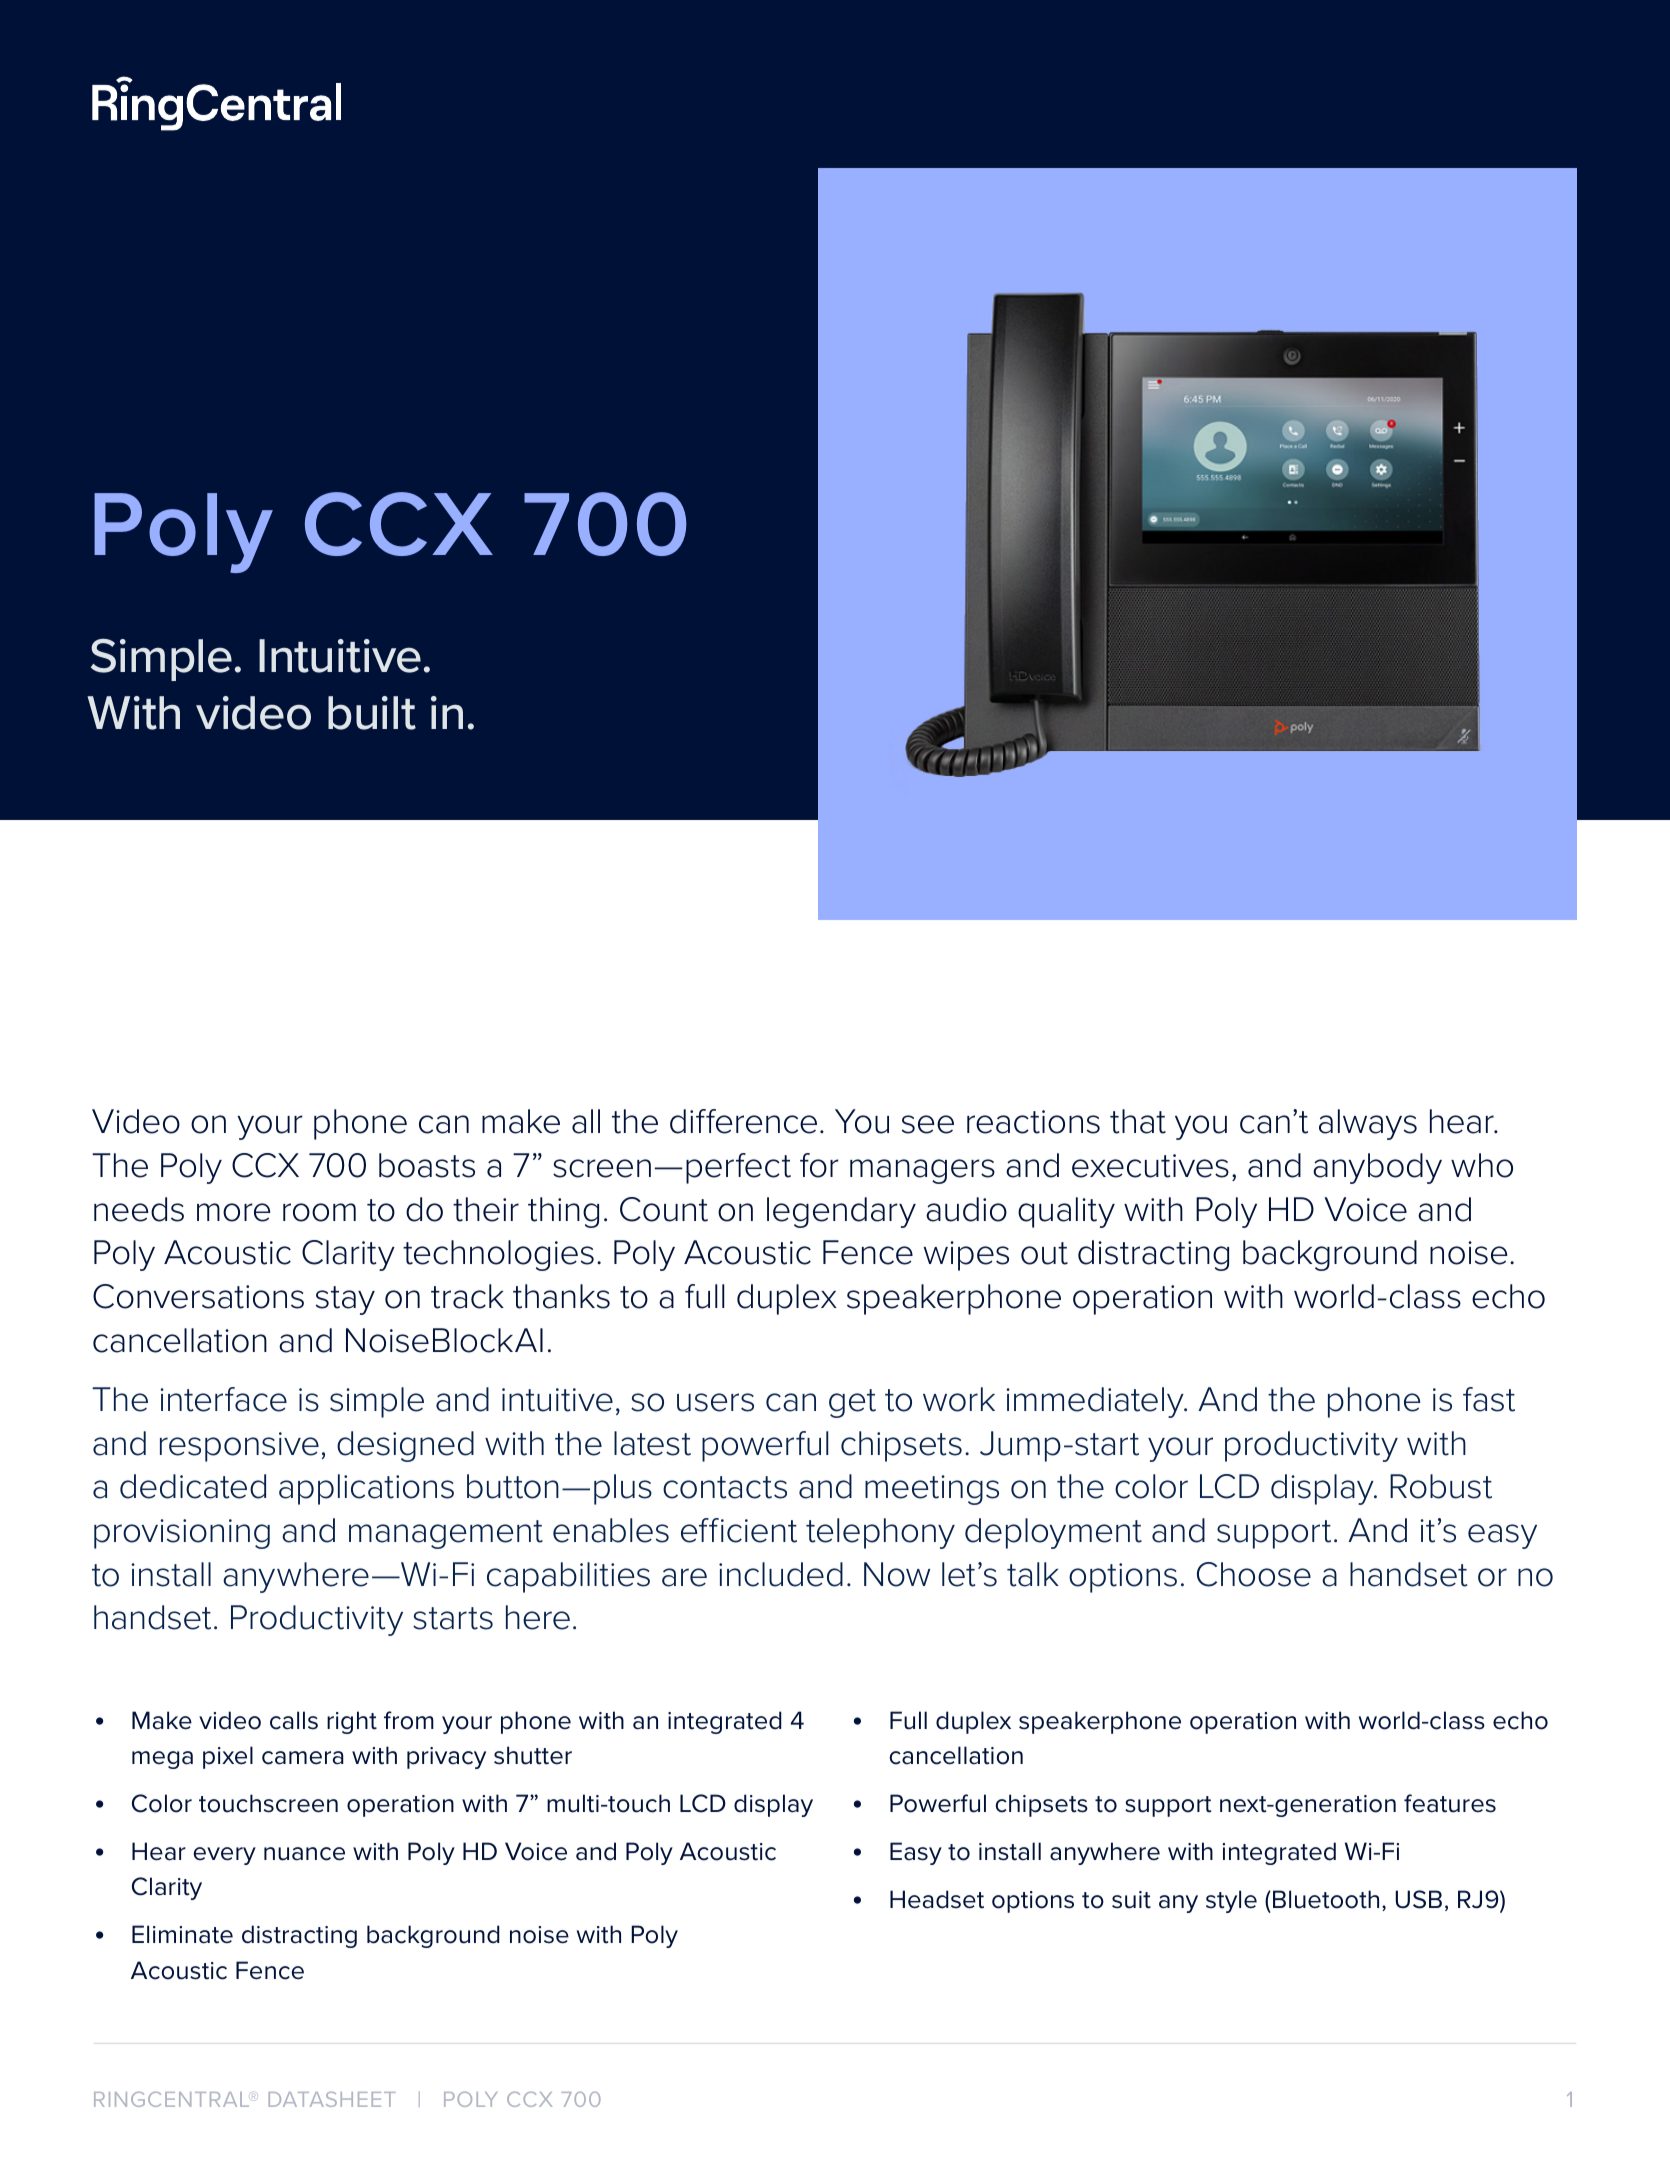 The height and width of the page is (2162, 1670). Describe the element at coordinates (937, 1899) in the page. I see `Headset` at that location.
